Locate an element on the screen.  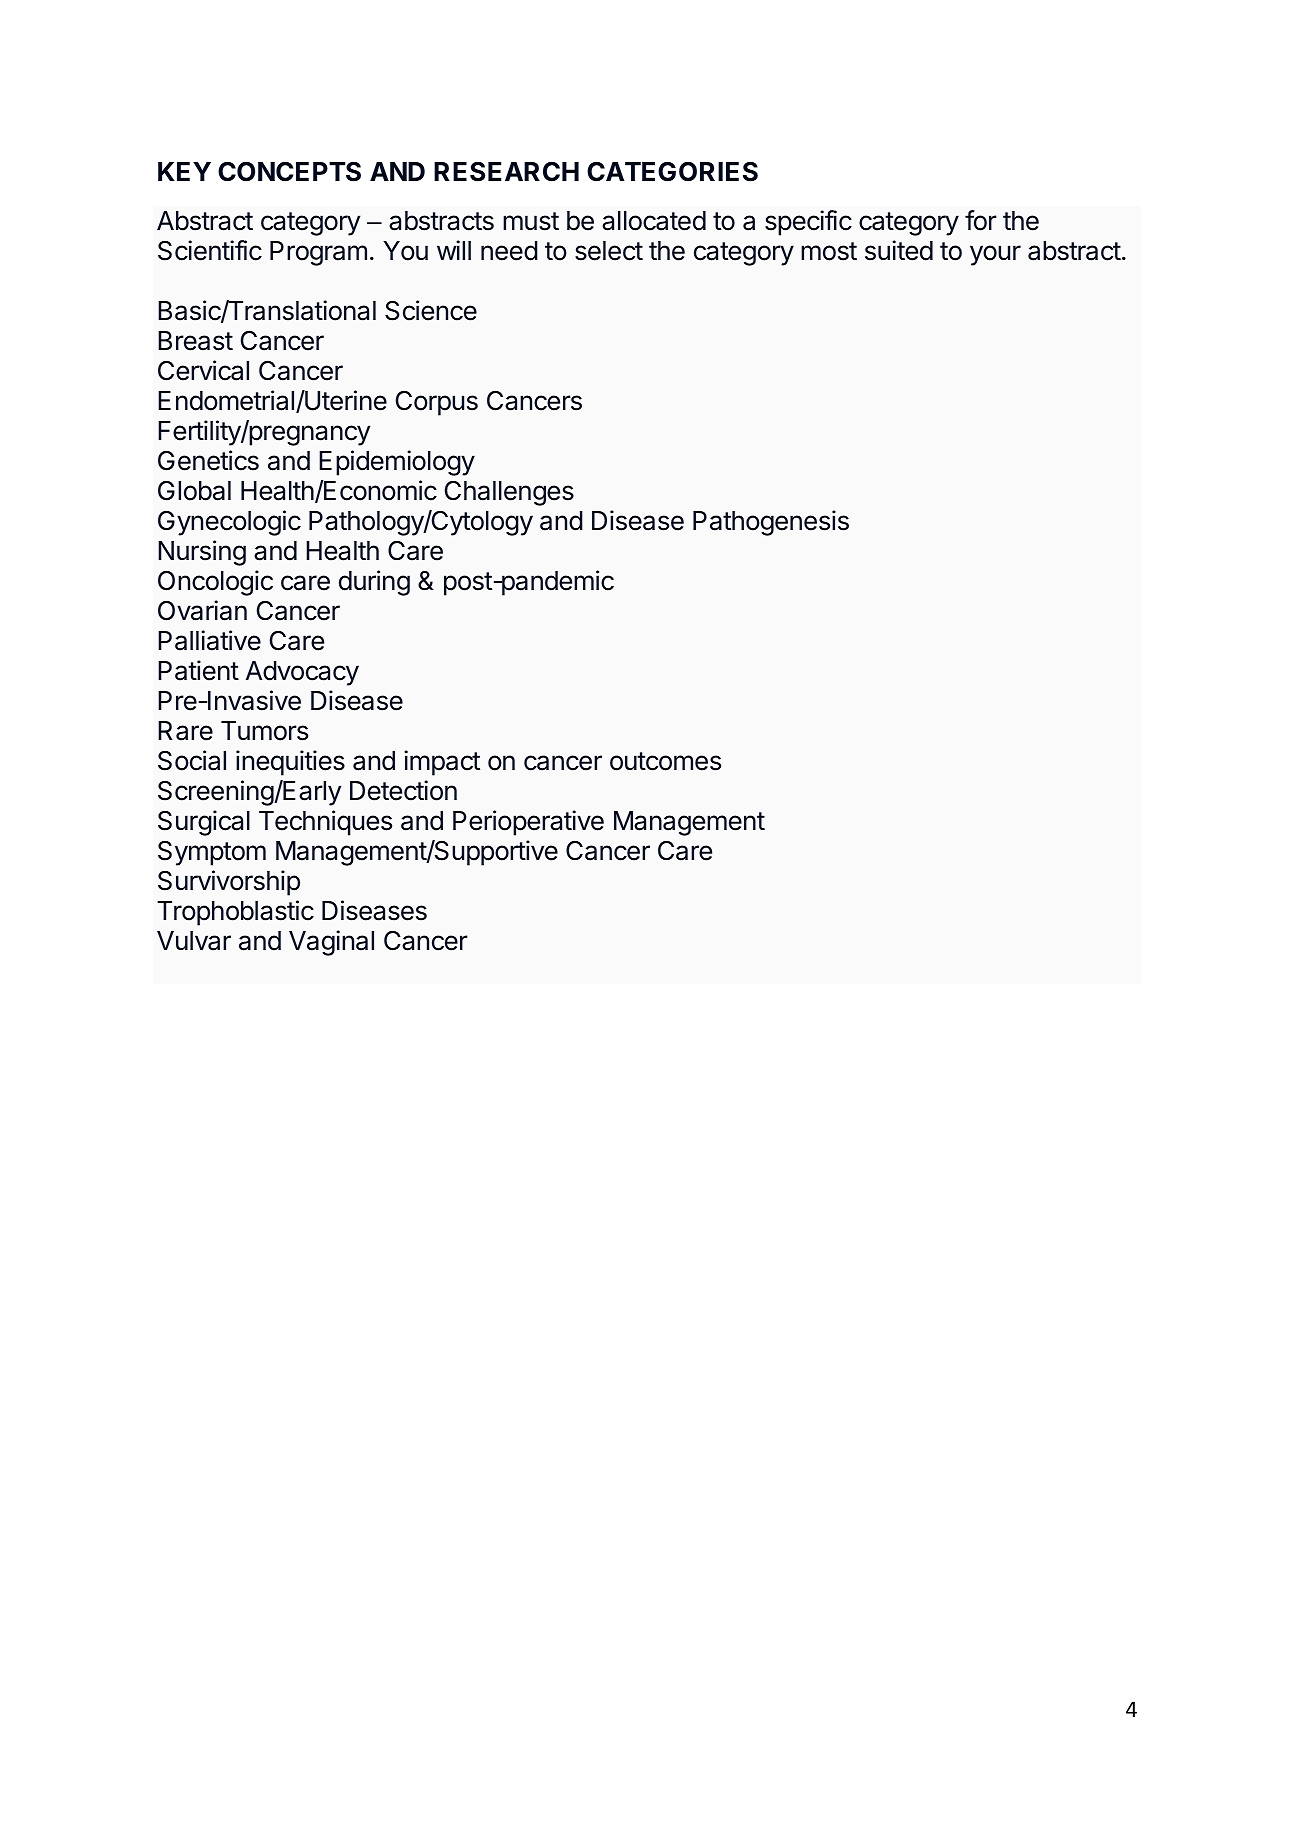
Vaginal is located at coordinates (331, 943).
